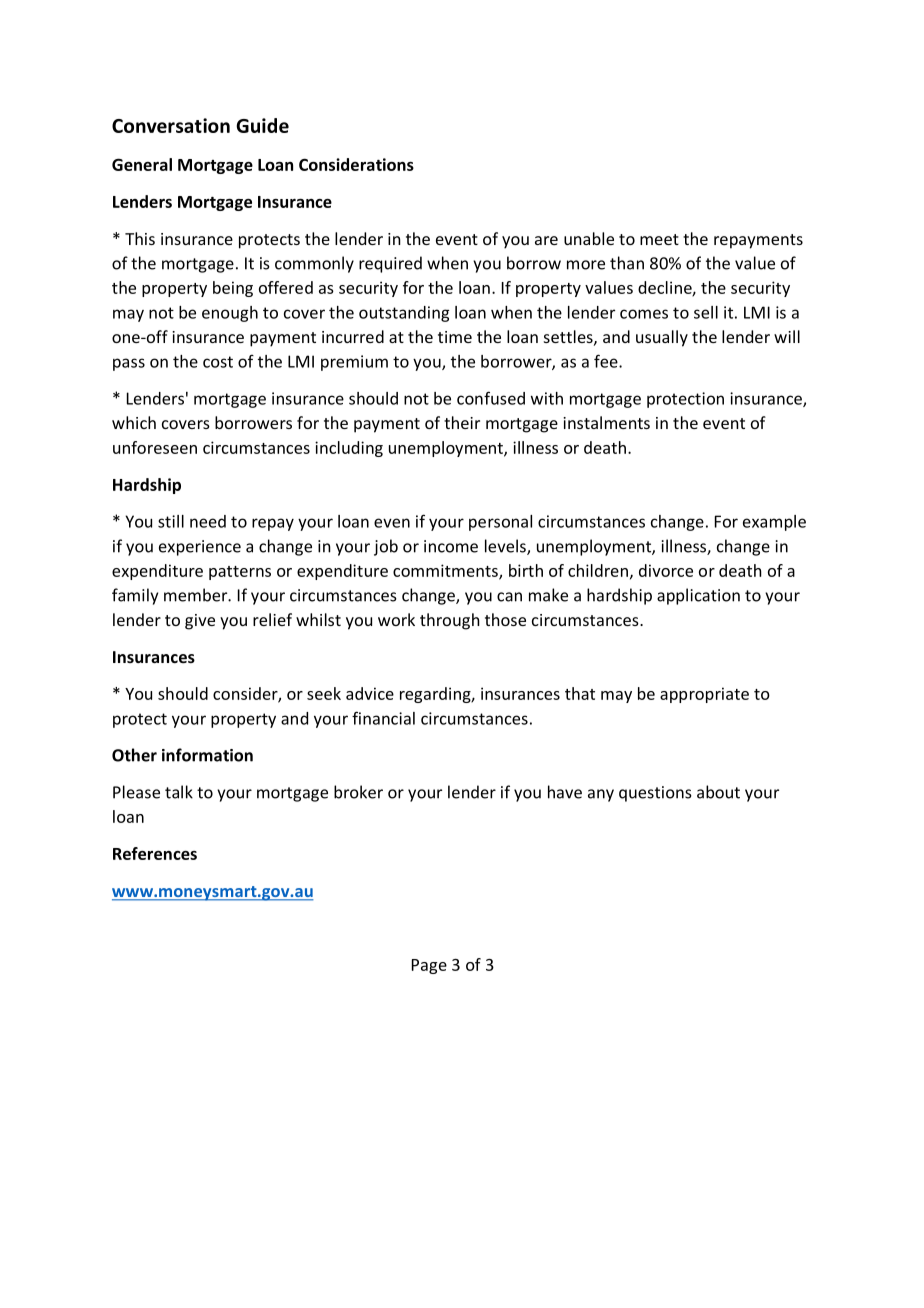 Image resolution: width=924 pixels, height=1308 pixels. I want to click on financial, so click(383, 718).
